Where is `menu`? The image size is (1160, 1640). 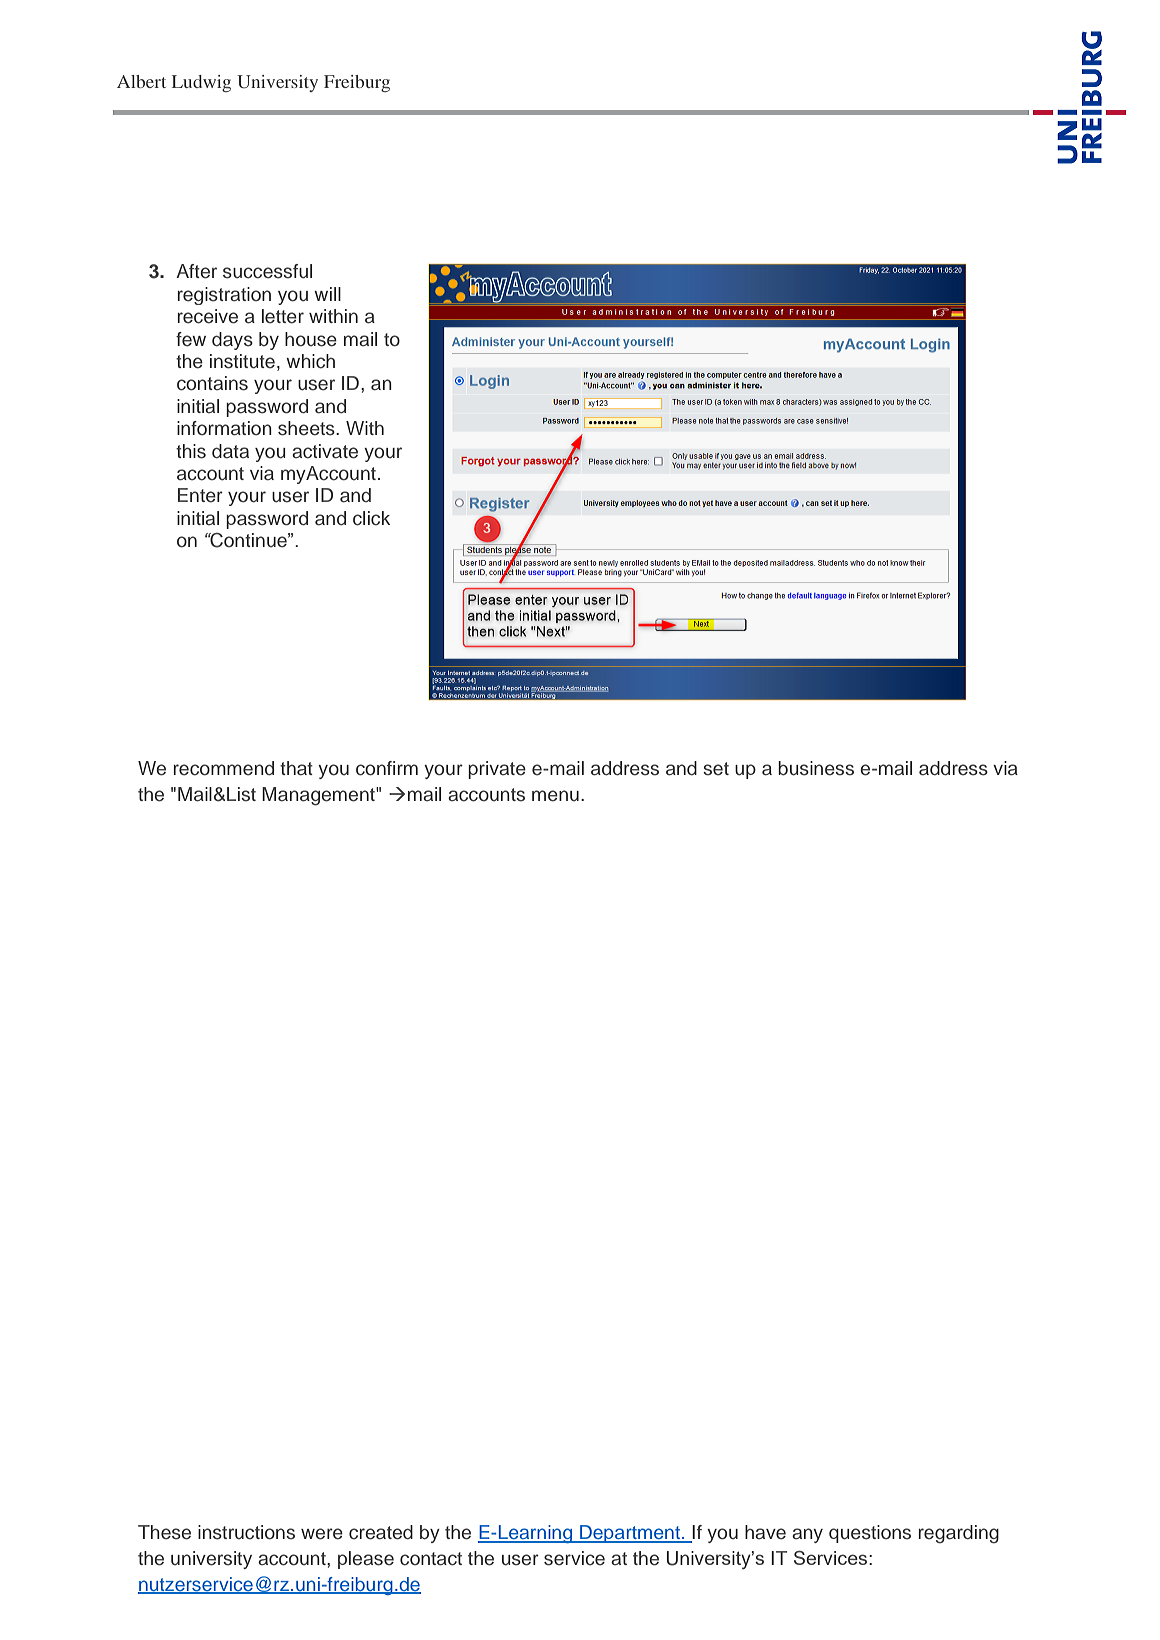
menu is located at coordinates (555, 796).
